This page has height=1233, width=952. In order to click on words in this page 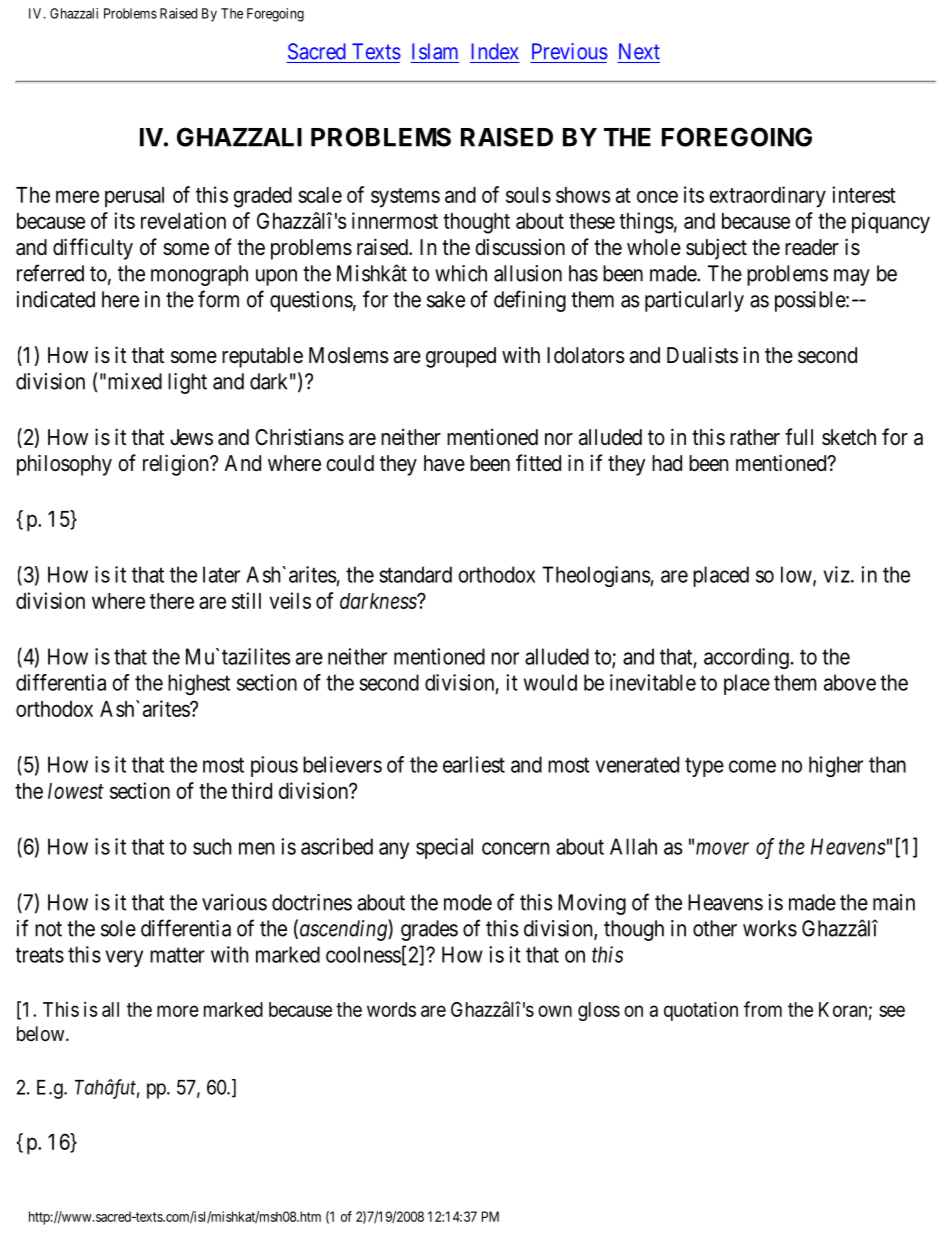, I will do `click(391, 1009)`.
